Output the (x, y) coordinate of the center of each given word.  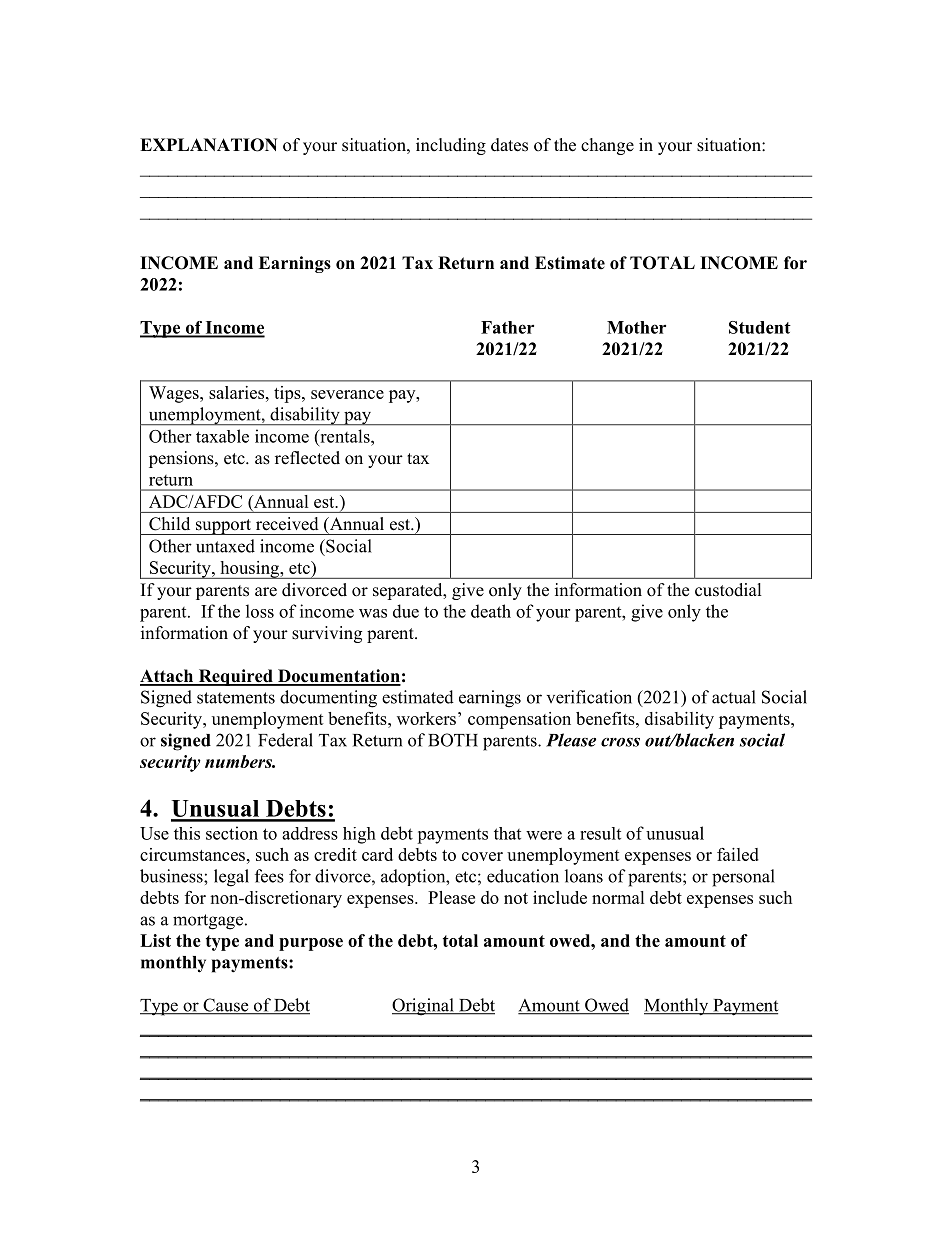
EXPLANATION (209, 145)
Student (760, 327)
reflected (307, 458)
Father (507, 327)
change (607, 146)
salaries (236, 392)
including (451, 146)
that (507, 833)
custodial (728, 590)
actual (734, 697)
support (224, 527)
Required (235, 677)
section (232, 833)
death (491, 611)
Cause (226, 1006)
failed (738, 854)
